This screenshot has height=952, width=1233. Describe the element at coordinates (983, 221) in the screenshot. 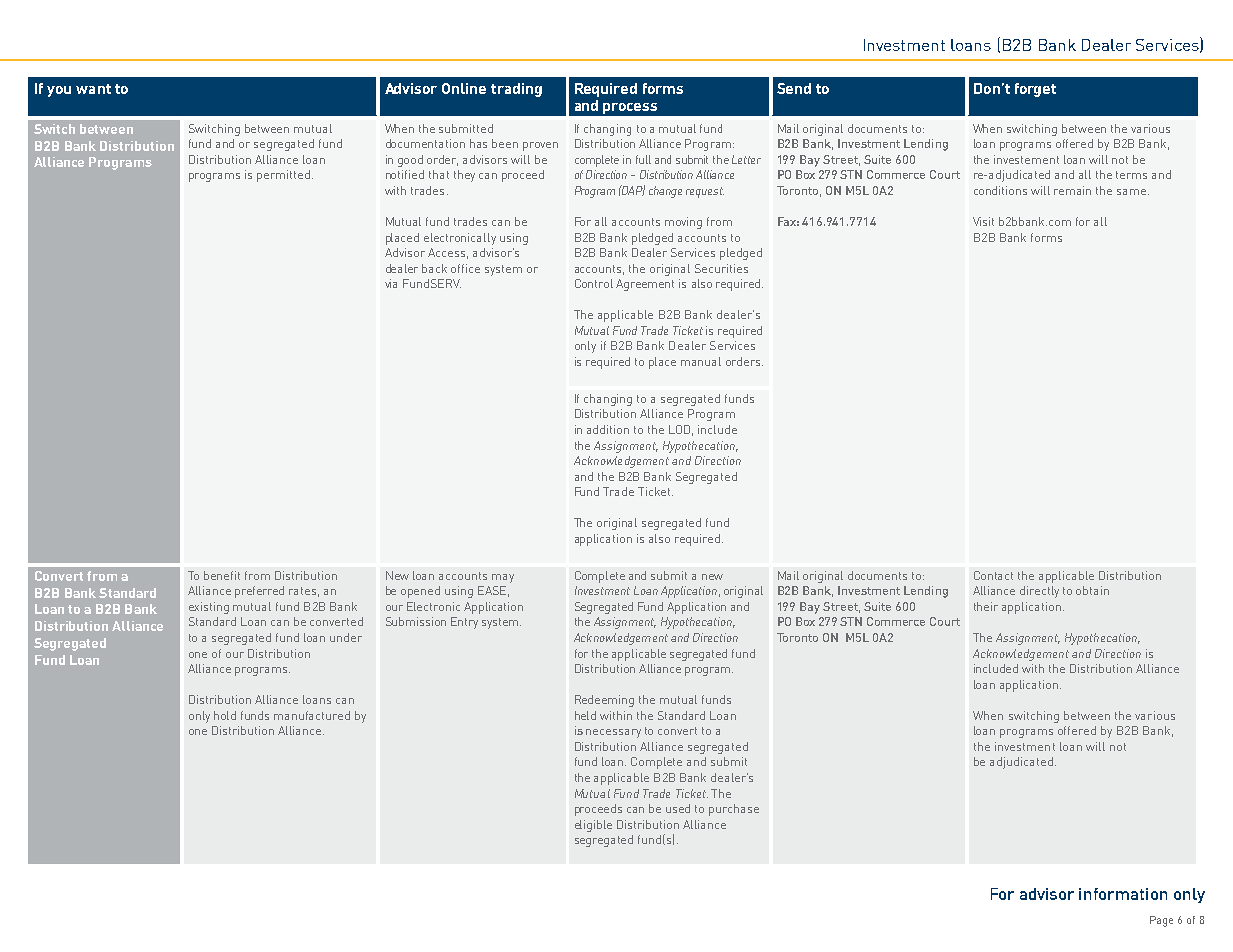

I see `Visit` at that location.
